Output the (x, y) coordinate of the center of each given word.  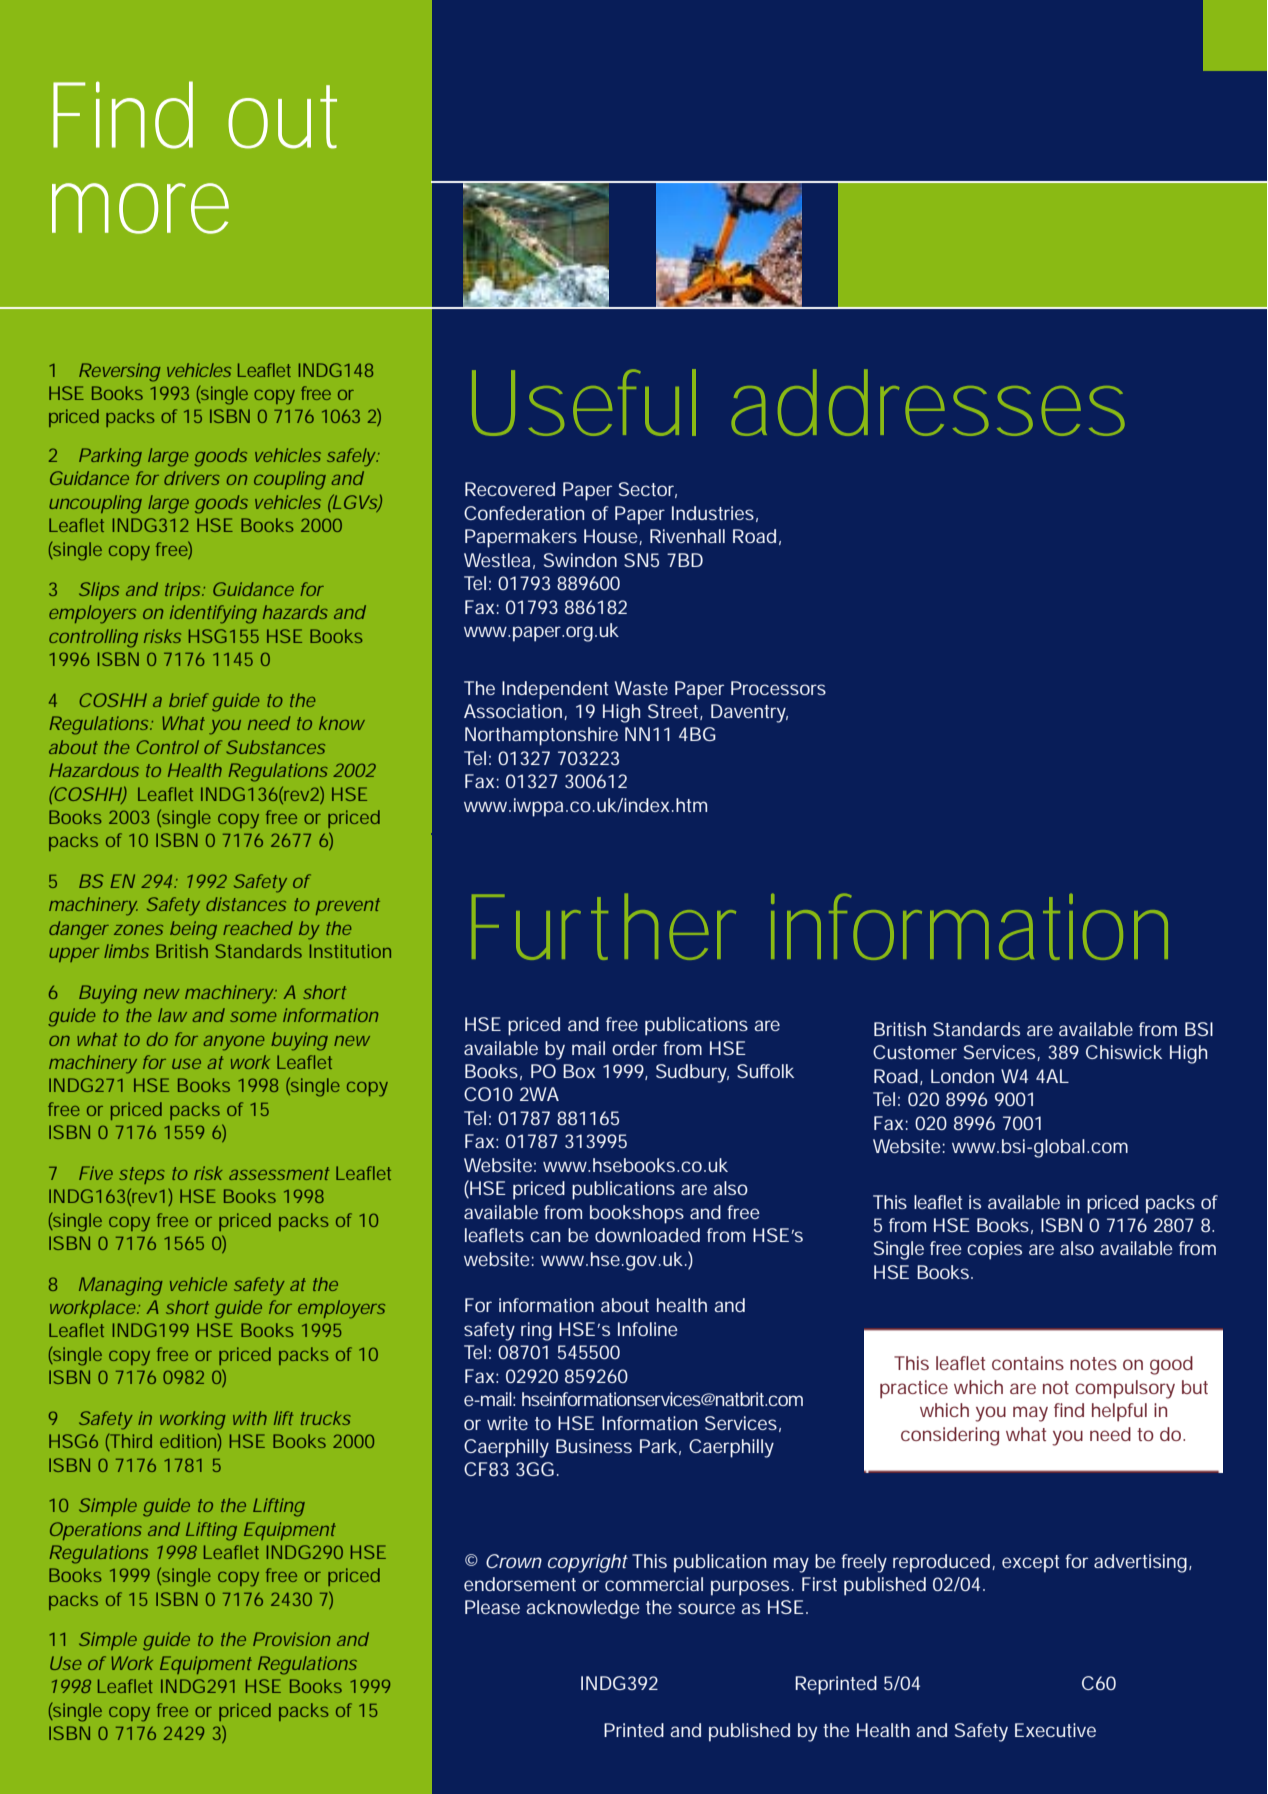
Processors (778, 688)
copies (994, 1250)
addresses (928, 402)
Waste (641, 688)
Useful (584, 402)
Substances (275, 747)
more (140, 208)
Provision (291, 1639)
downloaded (647, 1235)
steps (142, 1175)
